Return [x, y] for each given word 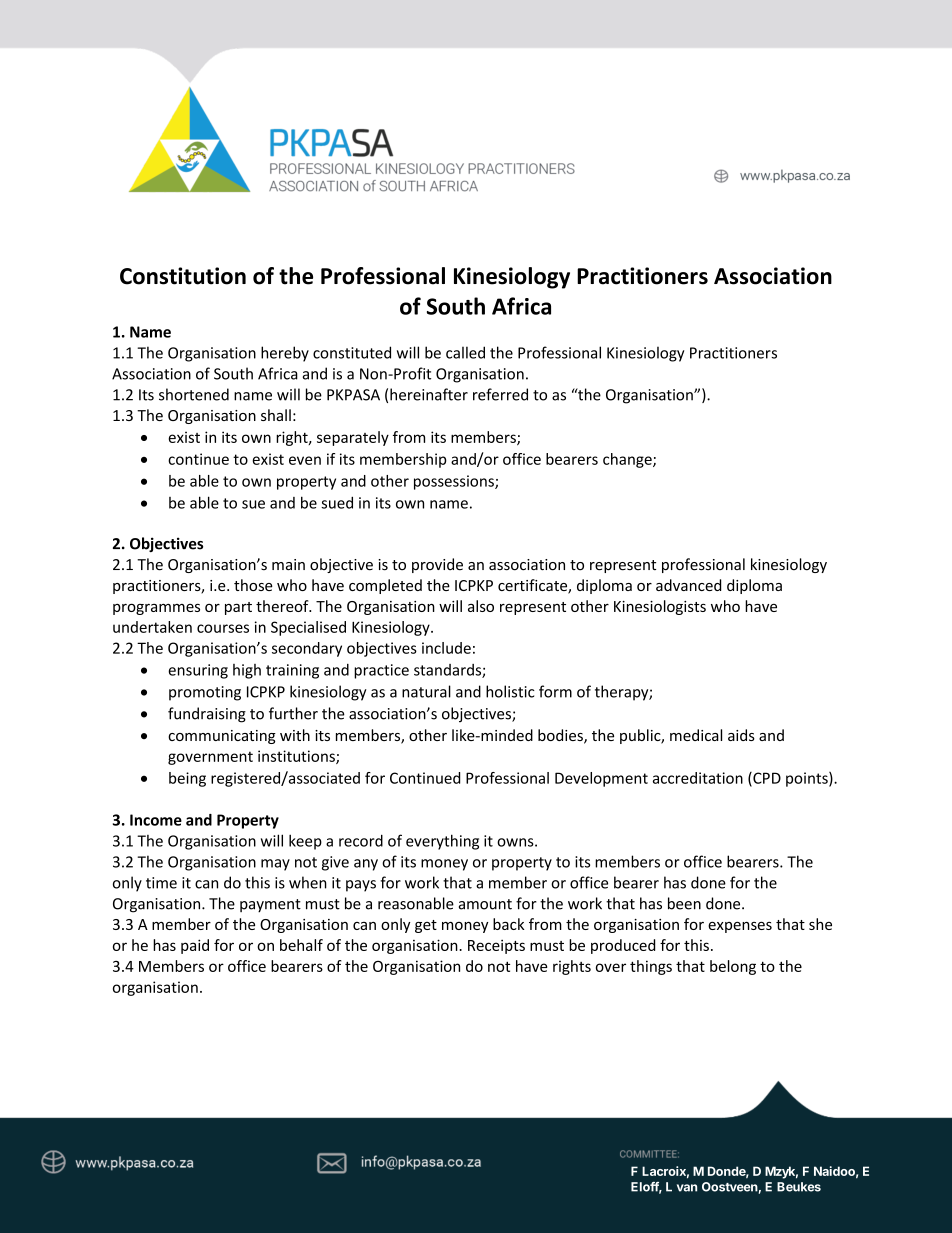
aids [741, 735]
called [465, 352]
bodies [561, 736]
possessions [455, 482]
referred [500, 394]
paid [195, 946]
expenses [740, 927]
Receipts [496, 947]
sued [337, 502]
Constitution [183, 276]
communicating [222, 737]
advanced [688, 585]
